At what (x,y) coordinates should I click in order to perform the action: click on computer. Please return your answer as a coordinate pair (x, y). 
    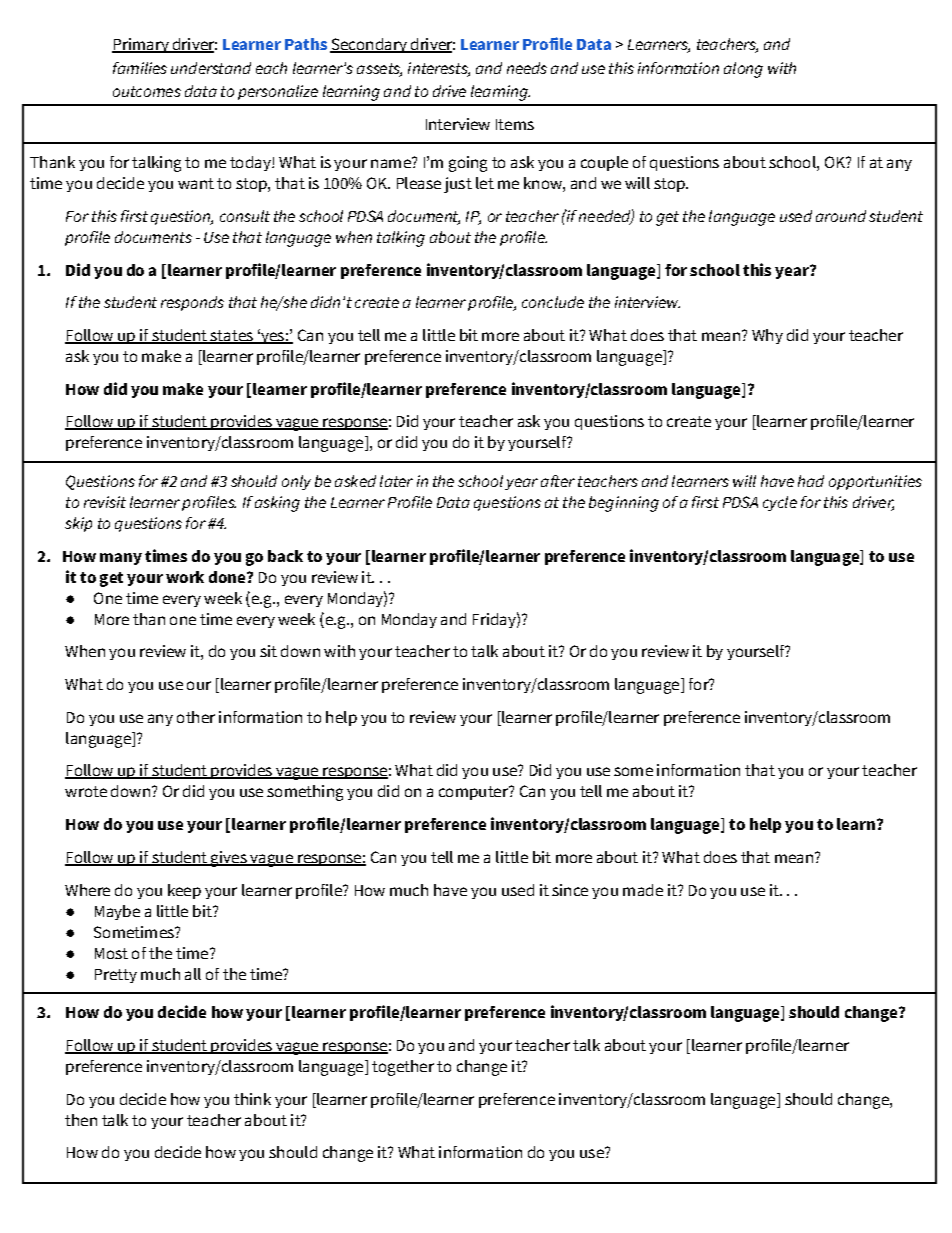
    Looking at the image, I should click on (474, 793).
